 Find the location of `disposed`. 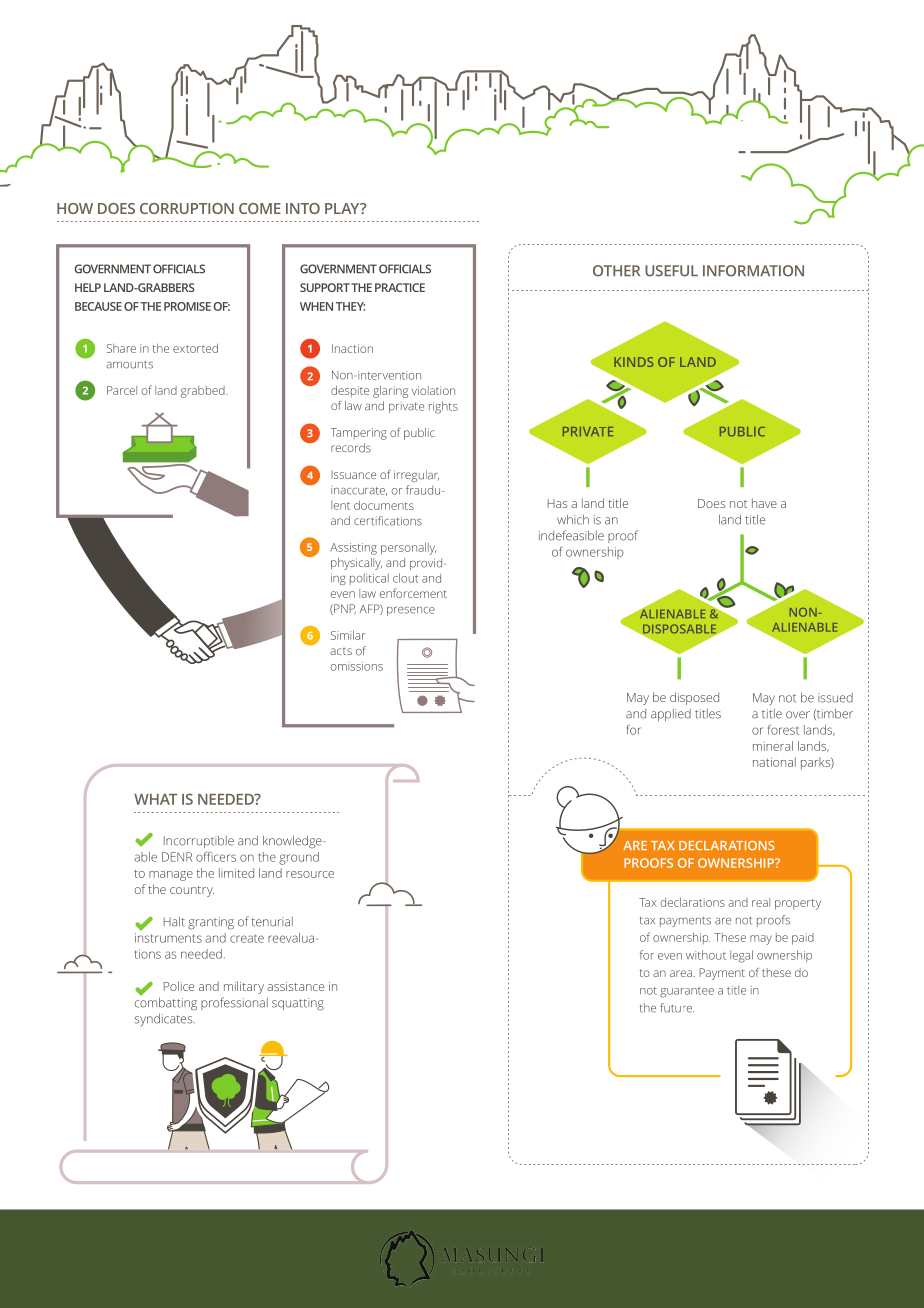

disposed is located at coordinates (694, 698).
